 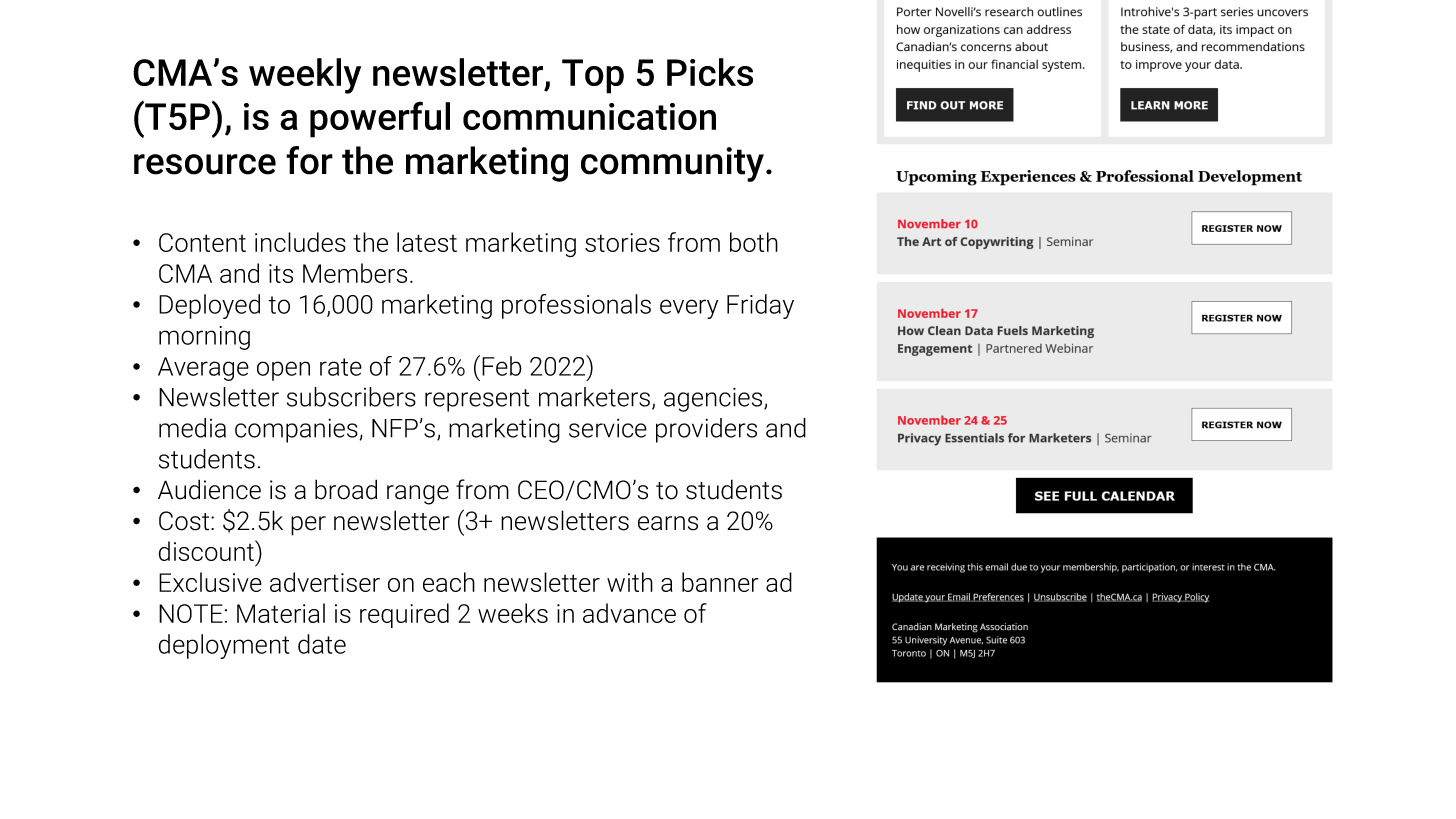 What do you see at coordinates (714, 399) in the screenshot?
I see `agencies` at bounding box center [714, 399].
